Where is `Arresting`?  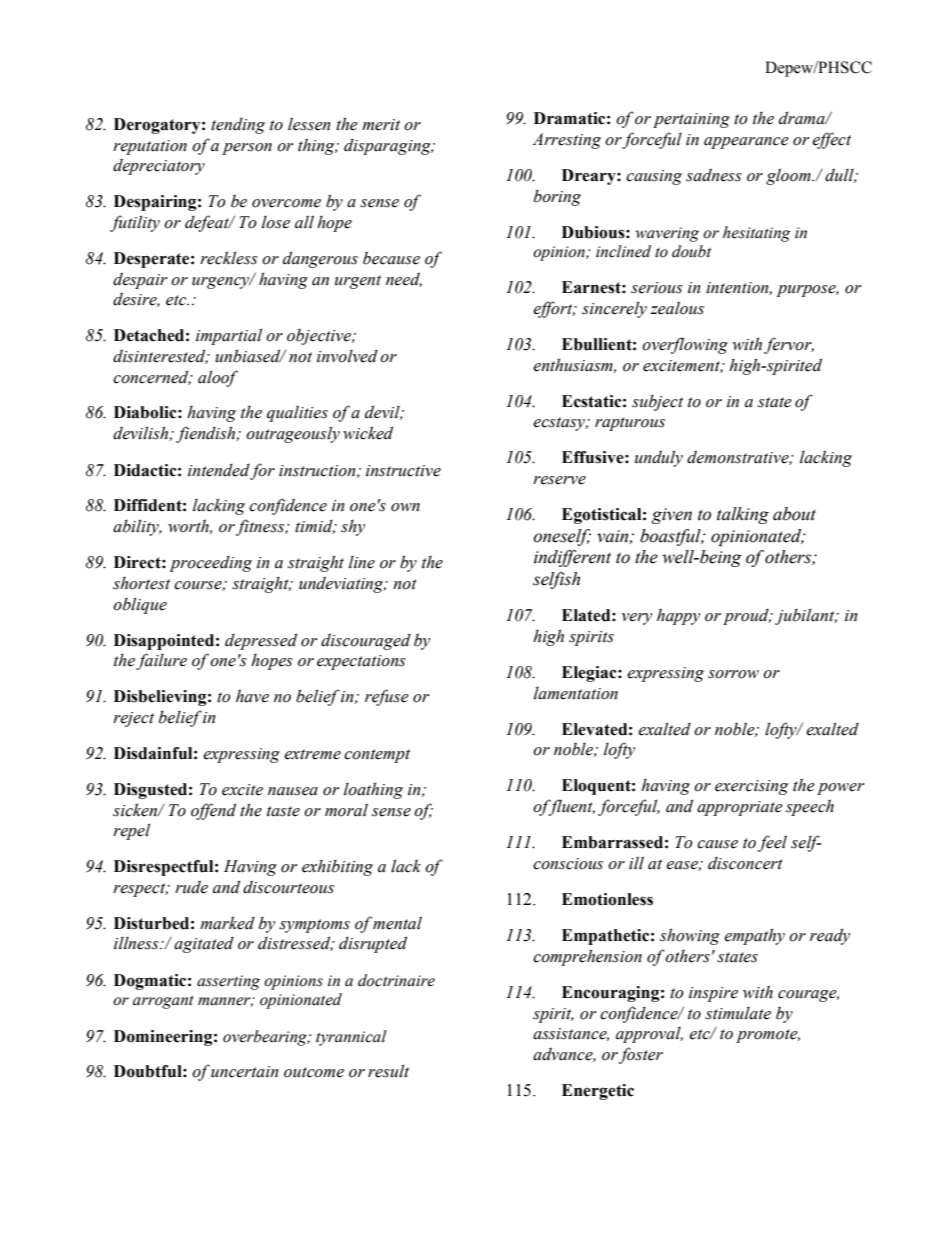
Arresting is located at coordinates (567, 141).
